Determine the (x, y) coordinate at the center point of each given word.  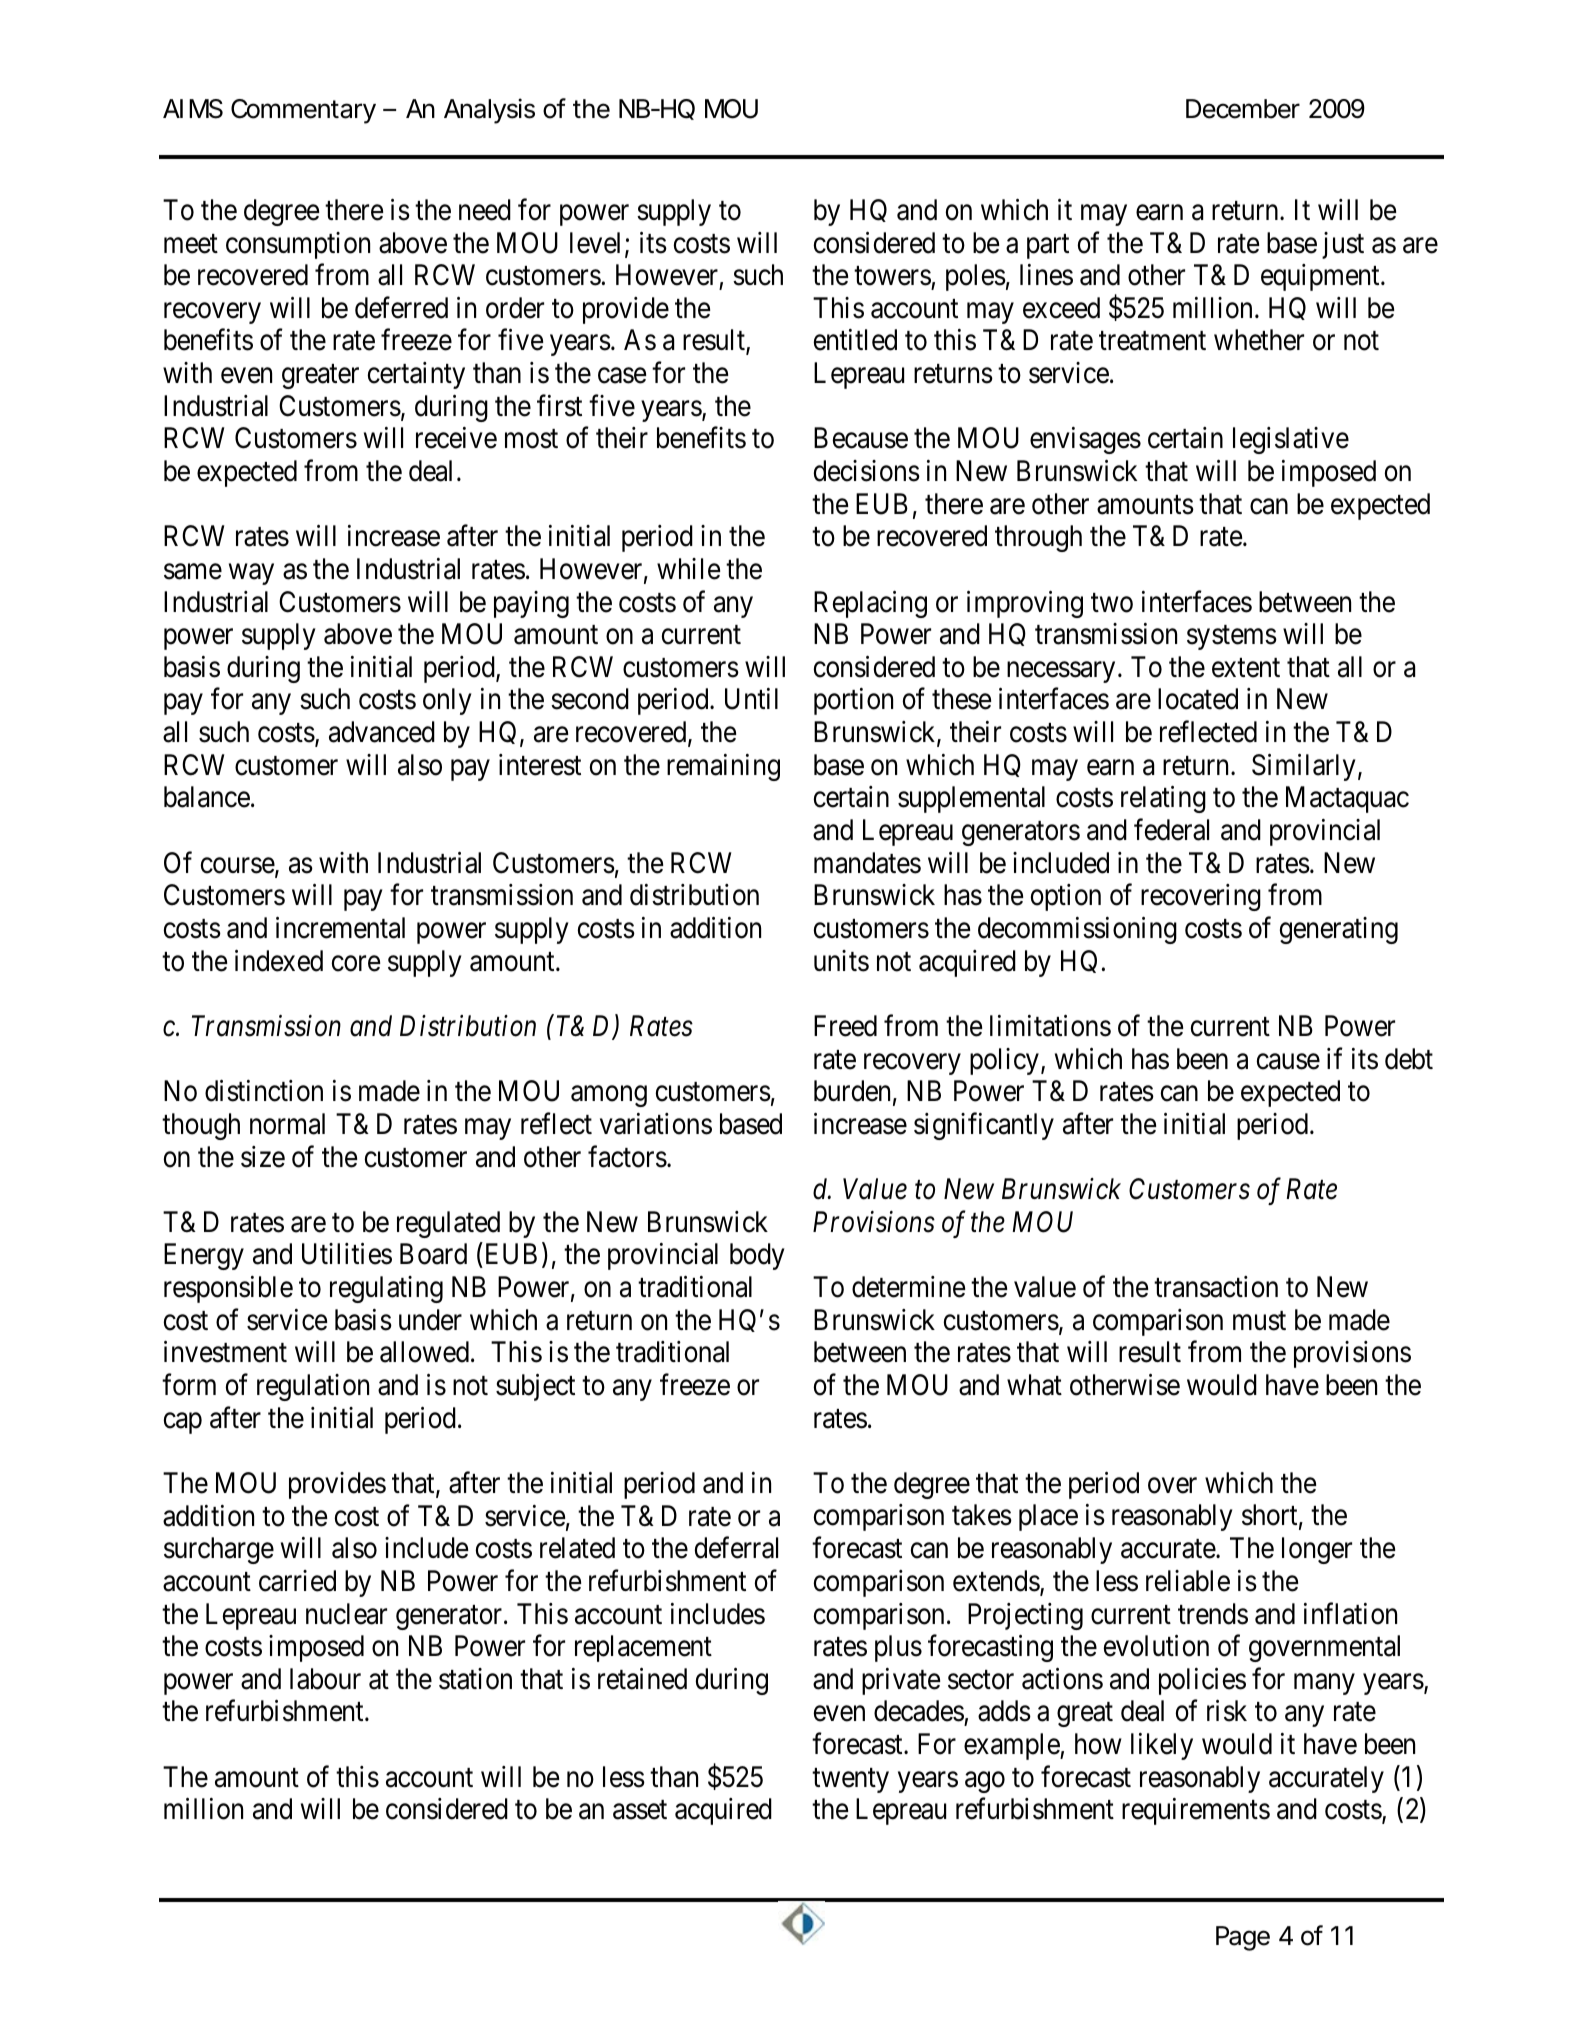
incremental (340, 928)
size (263, 1157)
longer (1317, 1550)
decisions (867, 471)
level (595, 243)
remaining (723, 767)
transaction (1216, 1287)
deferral (736, 1548)
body (757, 1256)
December (1243, 109)
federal (1171, 830)
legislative (1291, 440)
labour (325, 1679)
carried (297, 1581)
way (251, 574)
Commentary (303, 111)
